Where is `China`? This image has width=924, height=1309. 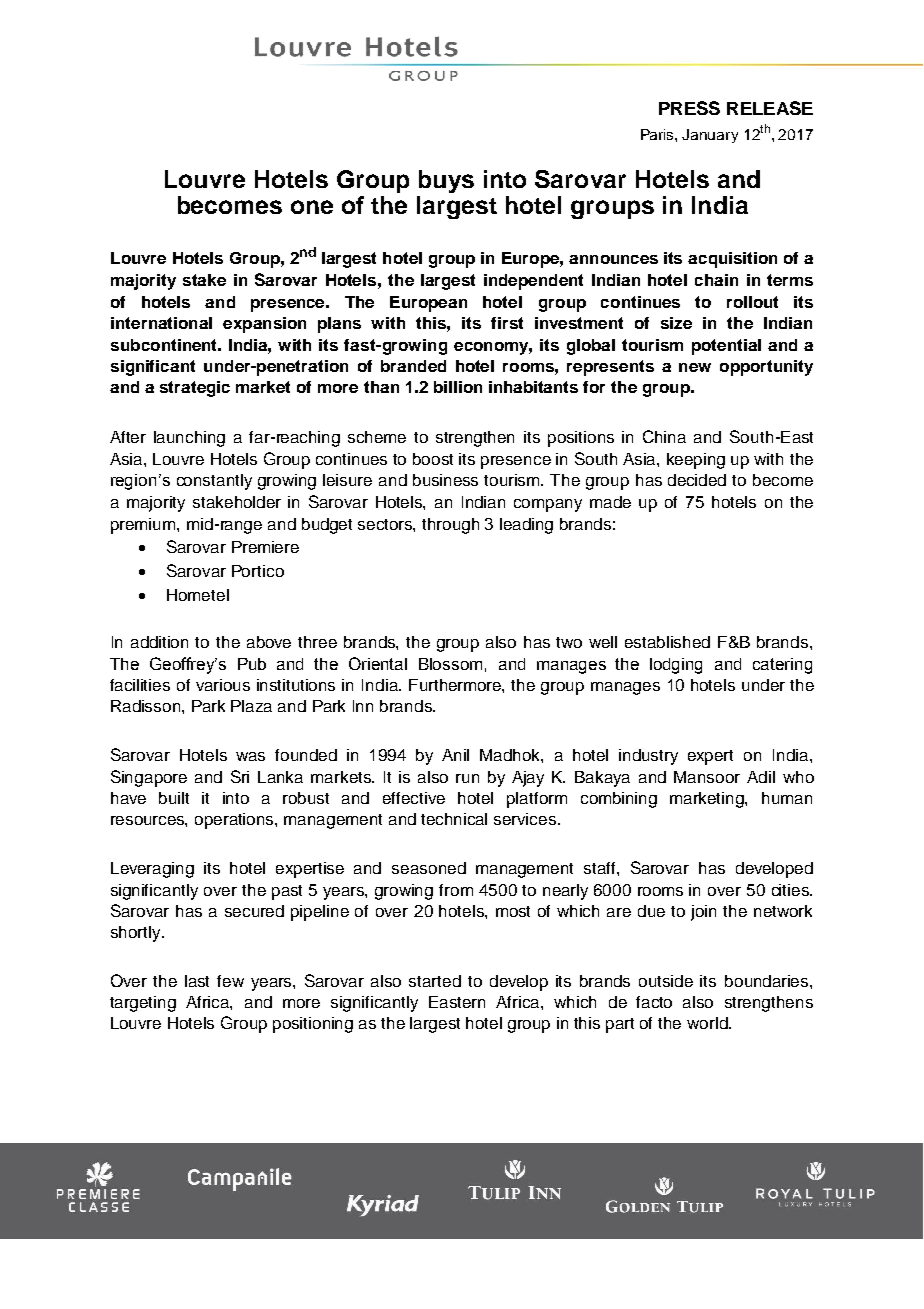 China is located at coordinates (664, 436).
